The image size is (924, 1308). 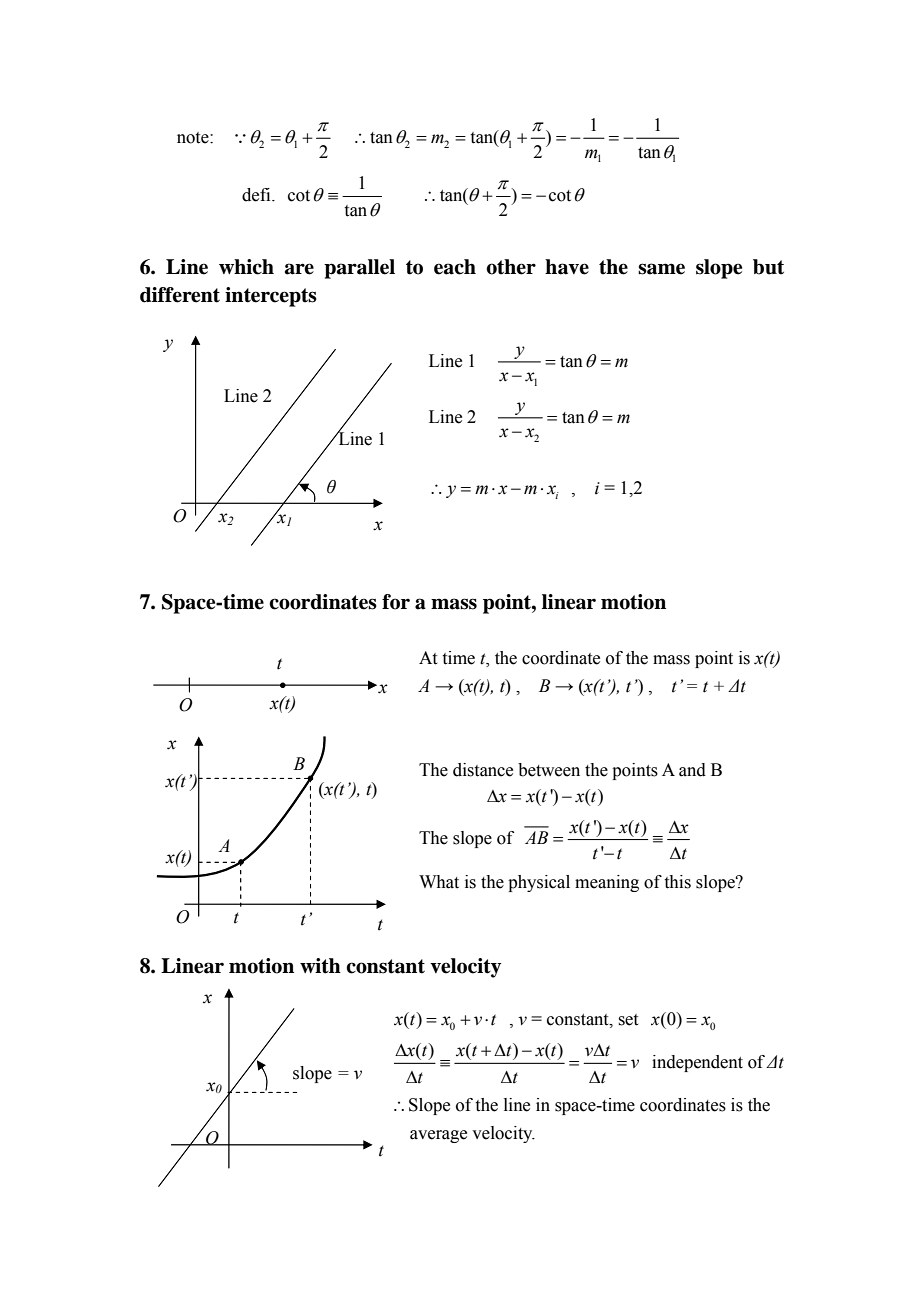 I want to click on with, so click(x=320, y=966).
